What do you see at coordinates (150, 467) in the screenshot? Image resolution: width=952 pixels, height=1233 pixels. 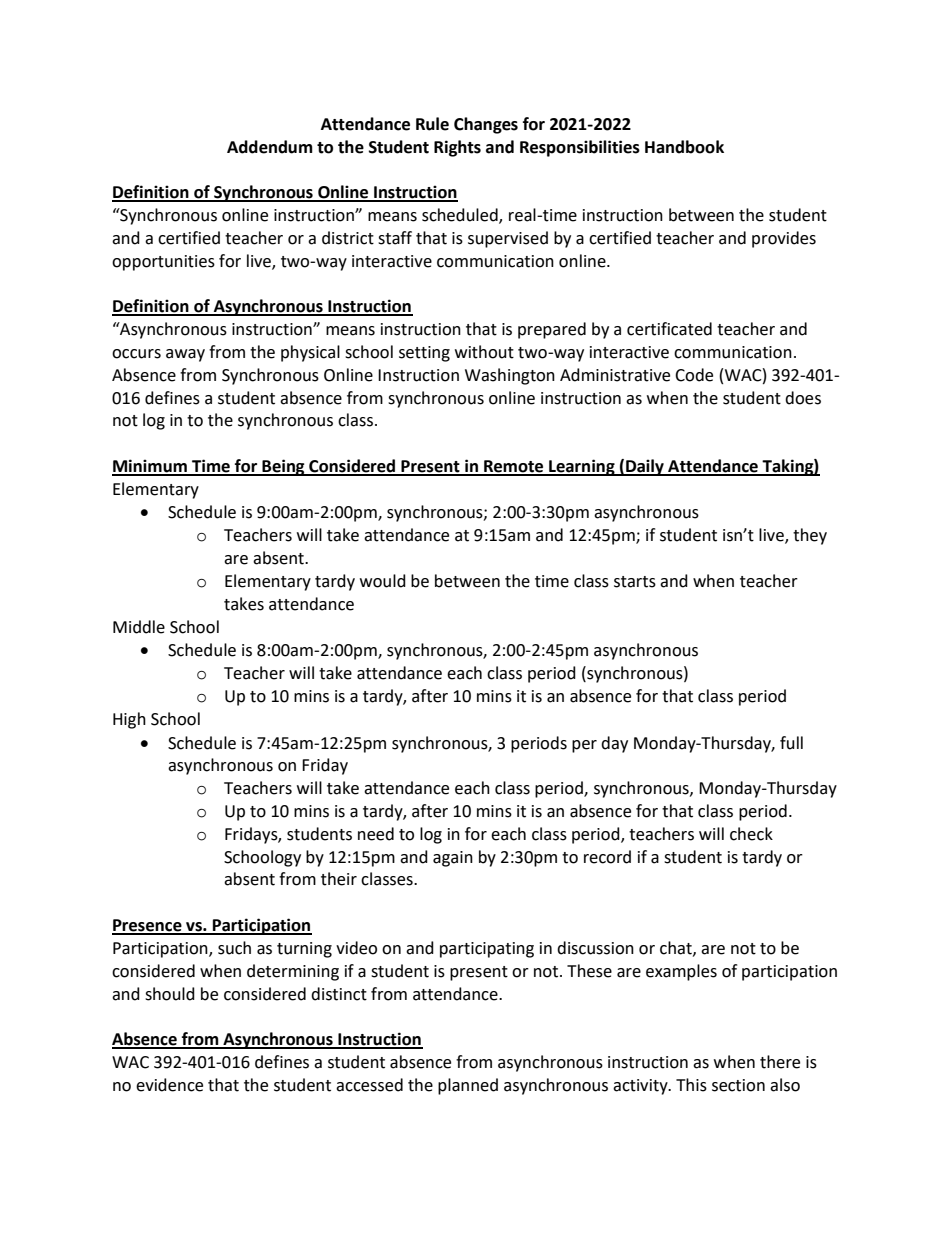 I see `Minimum` at bounding box center [150, 467].
